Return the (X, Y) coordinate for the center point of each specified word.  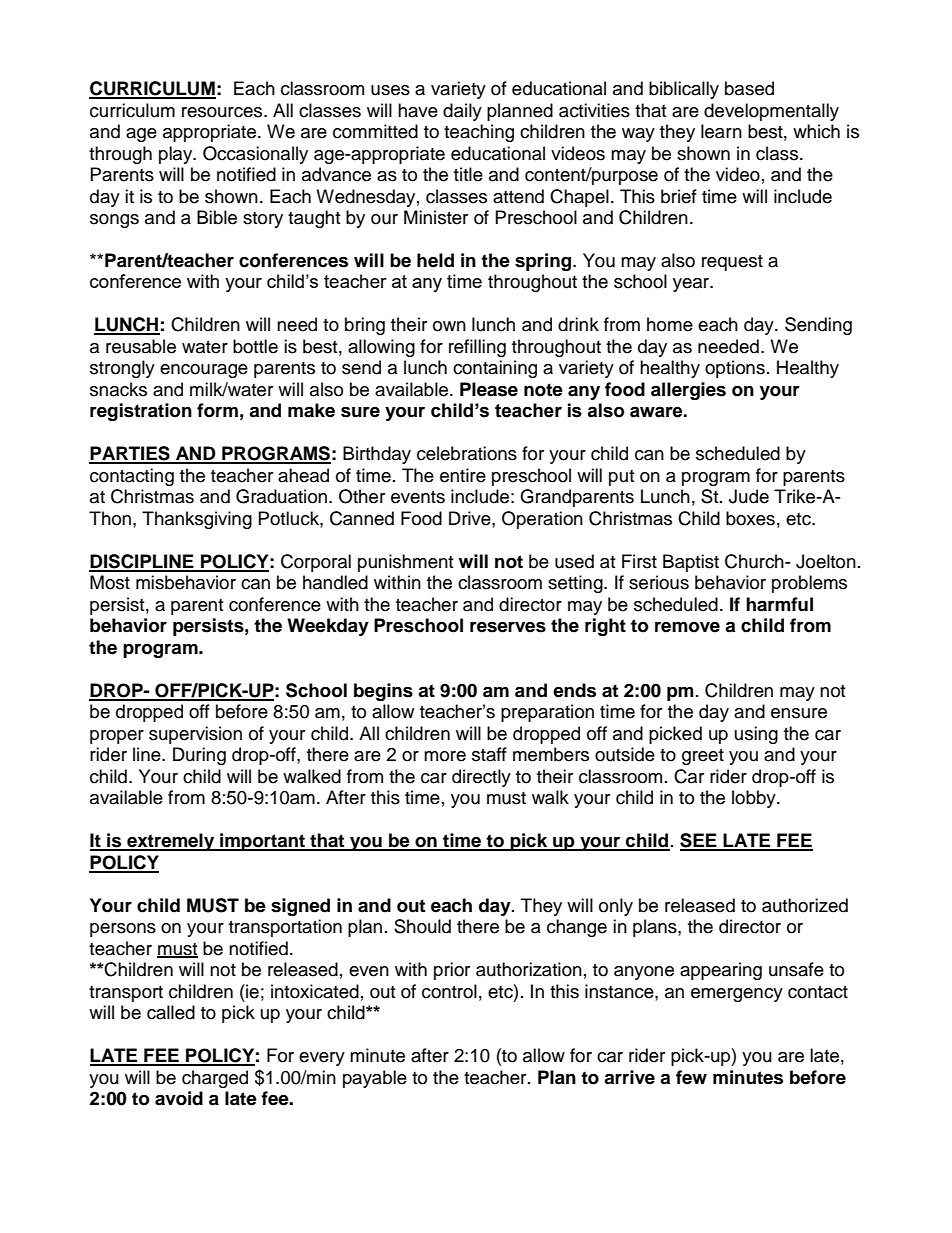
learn (721, 131)
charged (215, 1079)
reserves (508, 627)
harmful (779, 604)
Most (110, 582)
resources (223, 112)
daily (462, 112)
